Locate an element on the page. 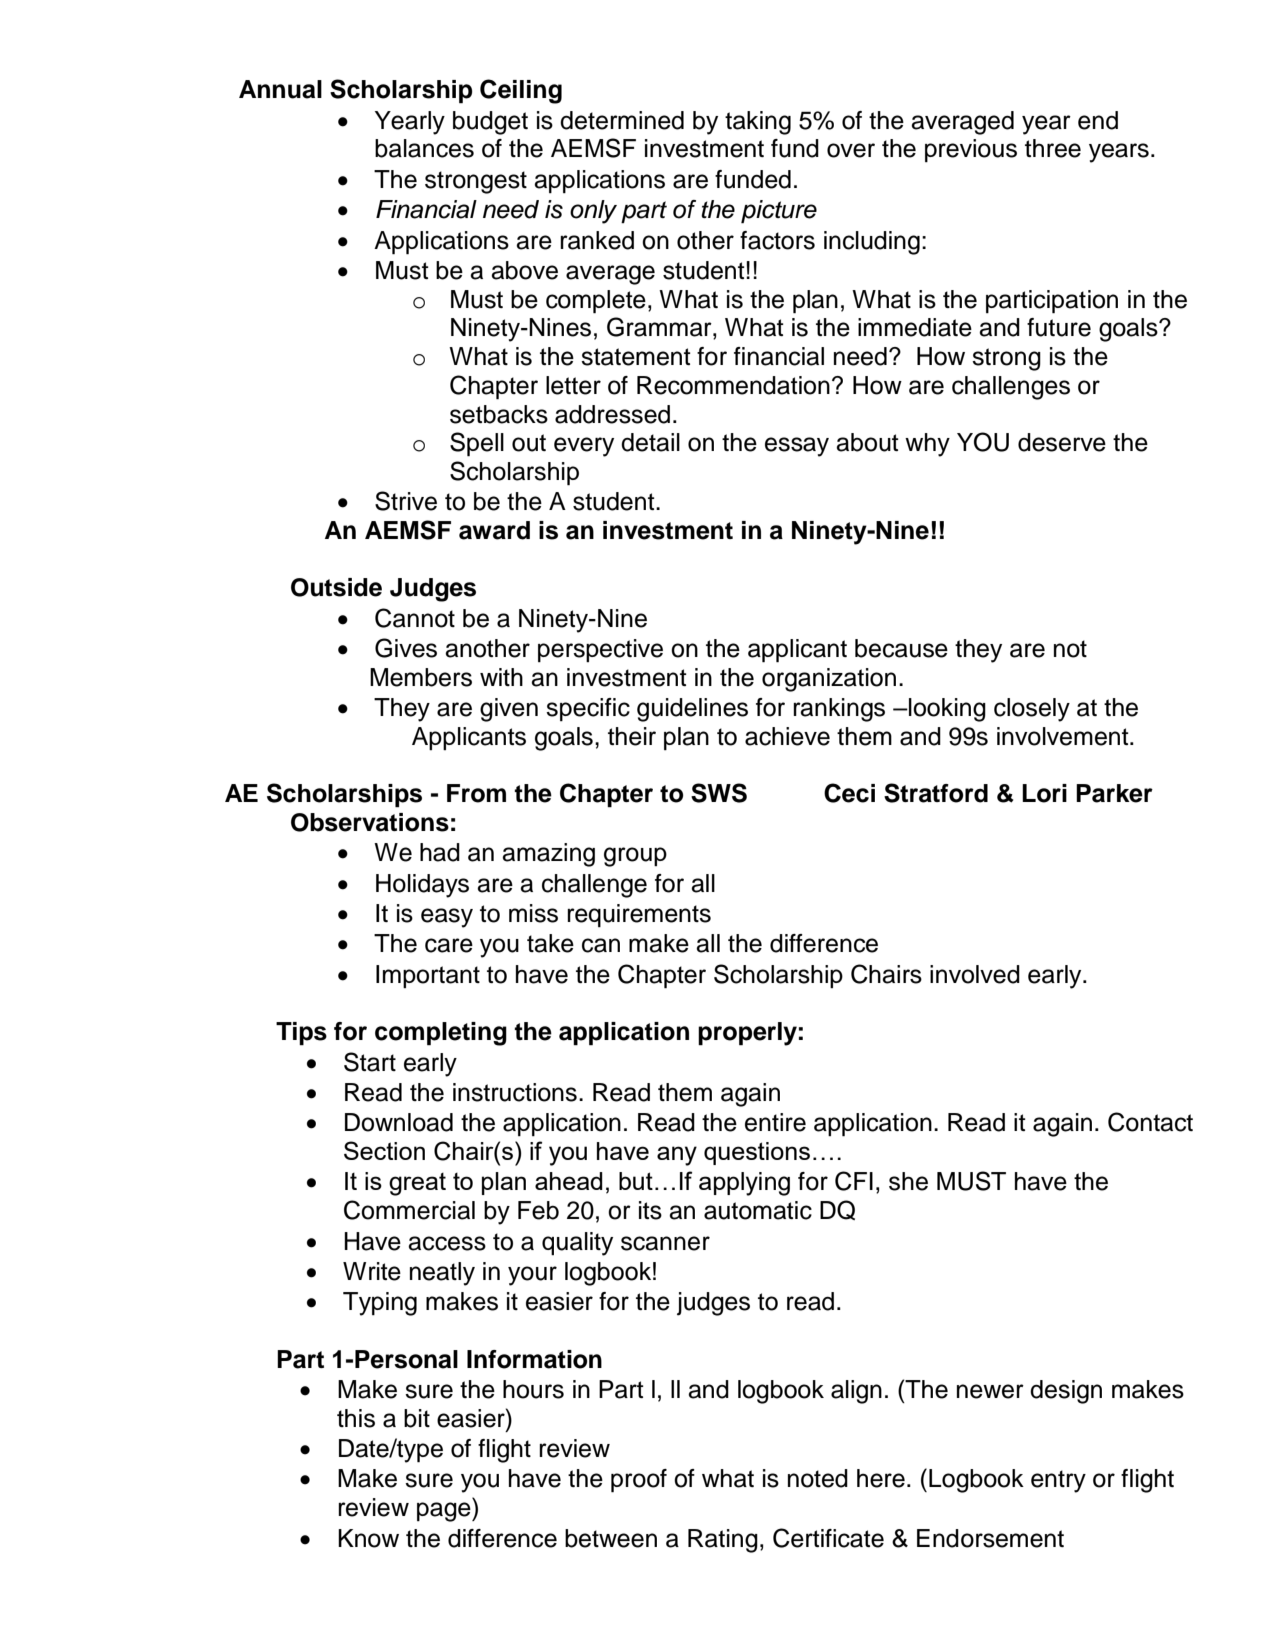 This page has height=1647, width=1273. Know is located at coordinates (368, 1538).
